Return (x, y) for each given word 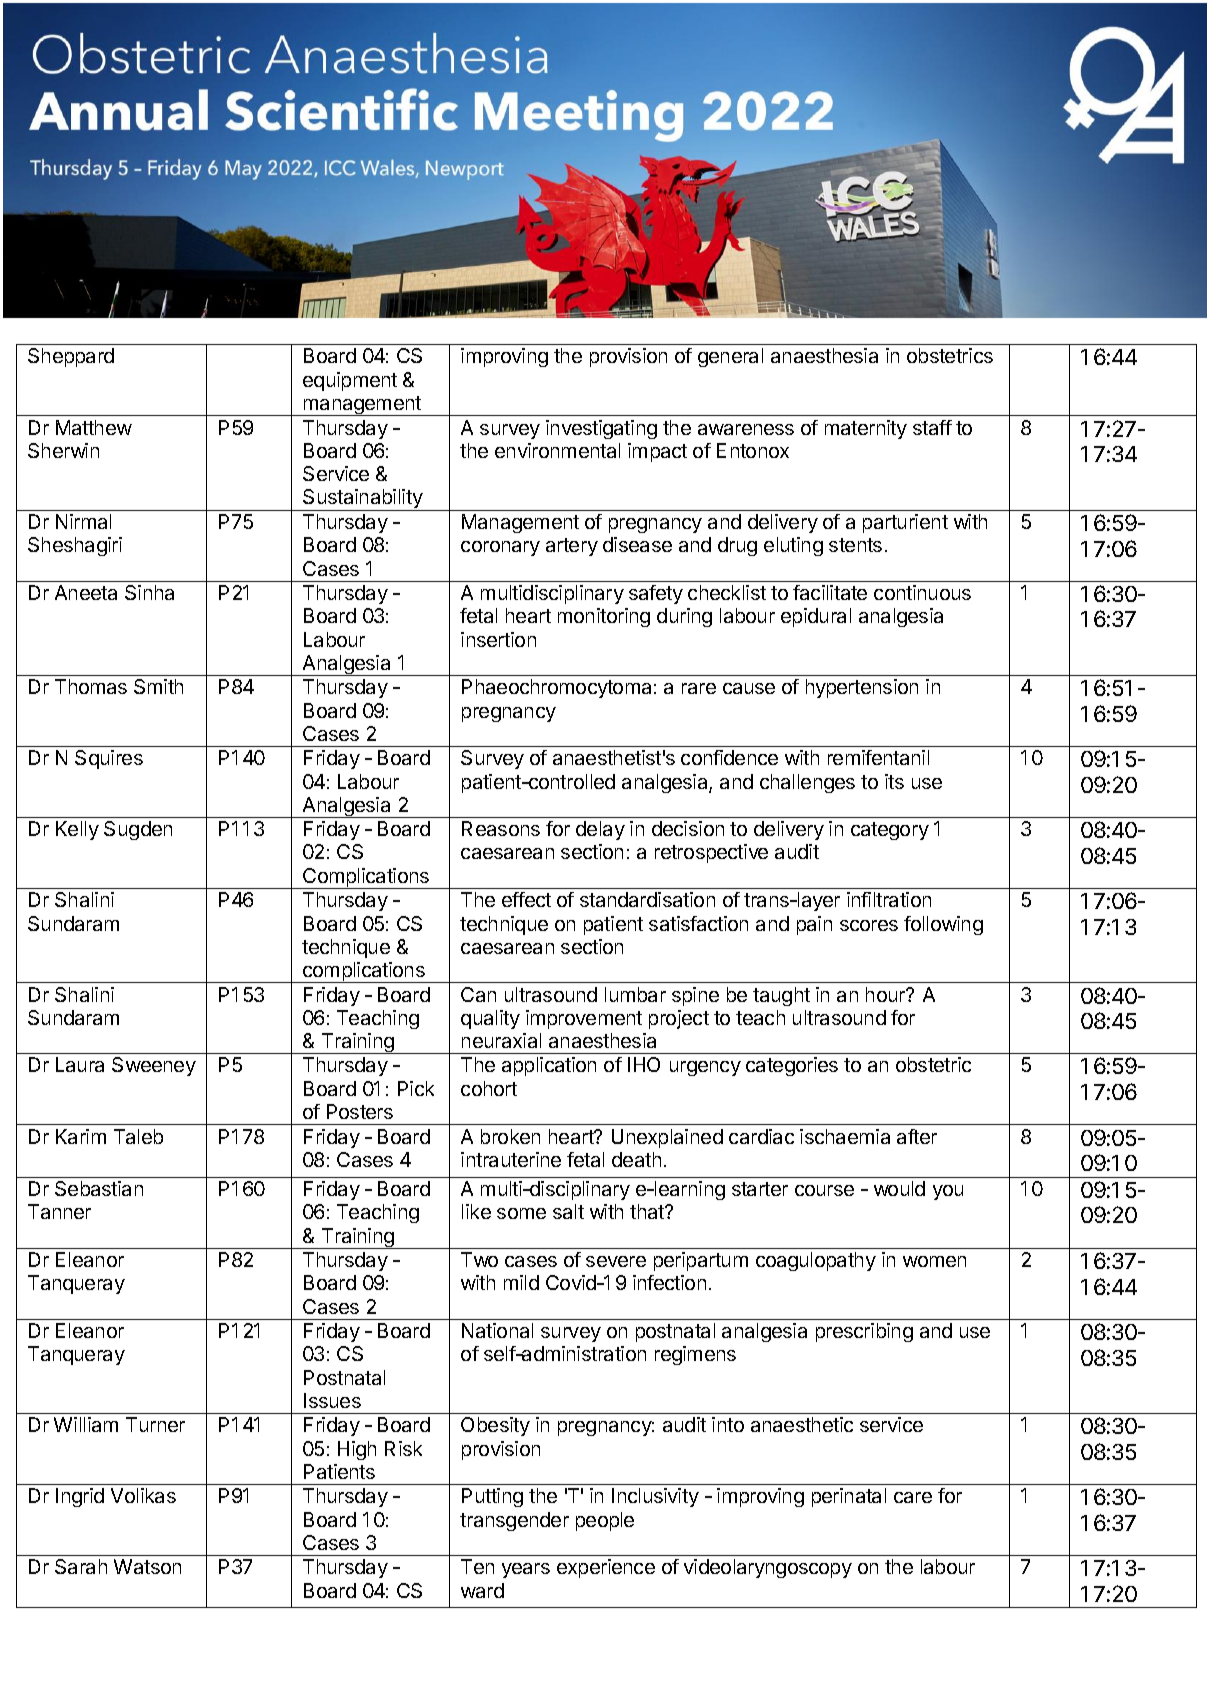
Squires (109, 759)
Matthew (94, 427)
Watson (147, 1566)
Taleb (138, 1136)
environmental (557, 450)
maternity (866, 429)
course (824, 1190)
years (526, 1570)
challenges (807, 783)
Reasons (501, 828)
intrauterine (511, 1159)
